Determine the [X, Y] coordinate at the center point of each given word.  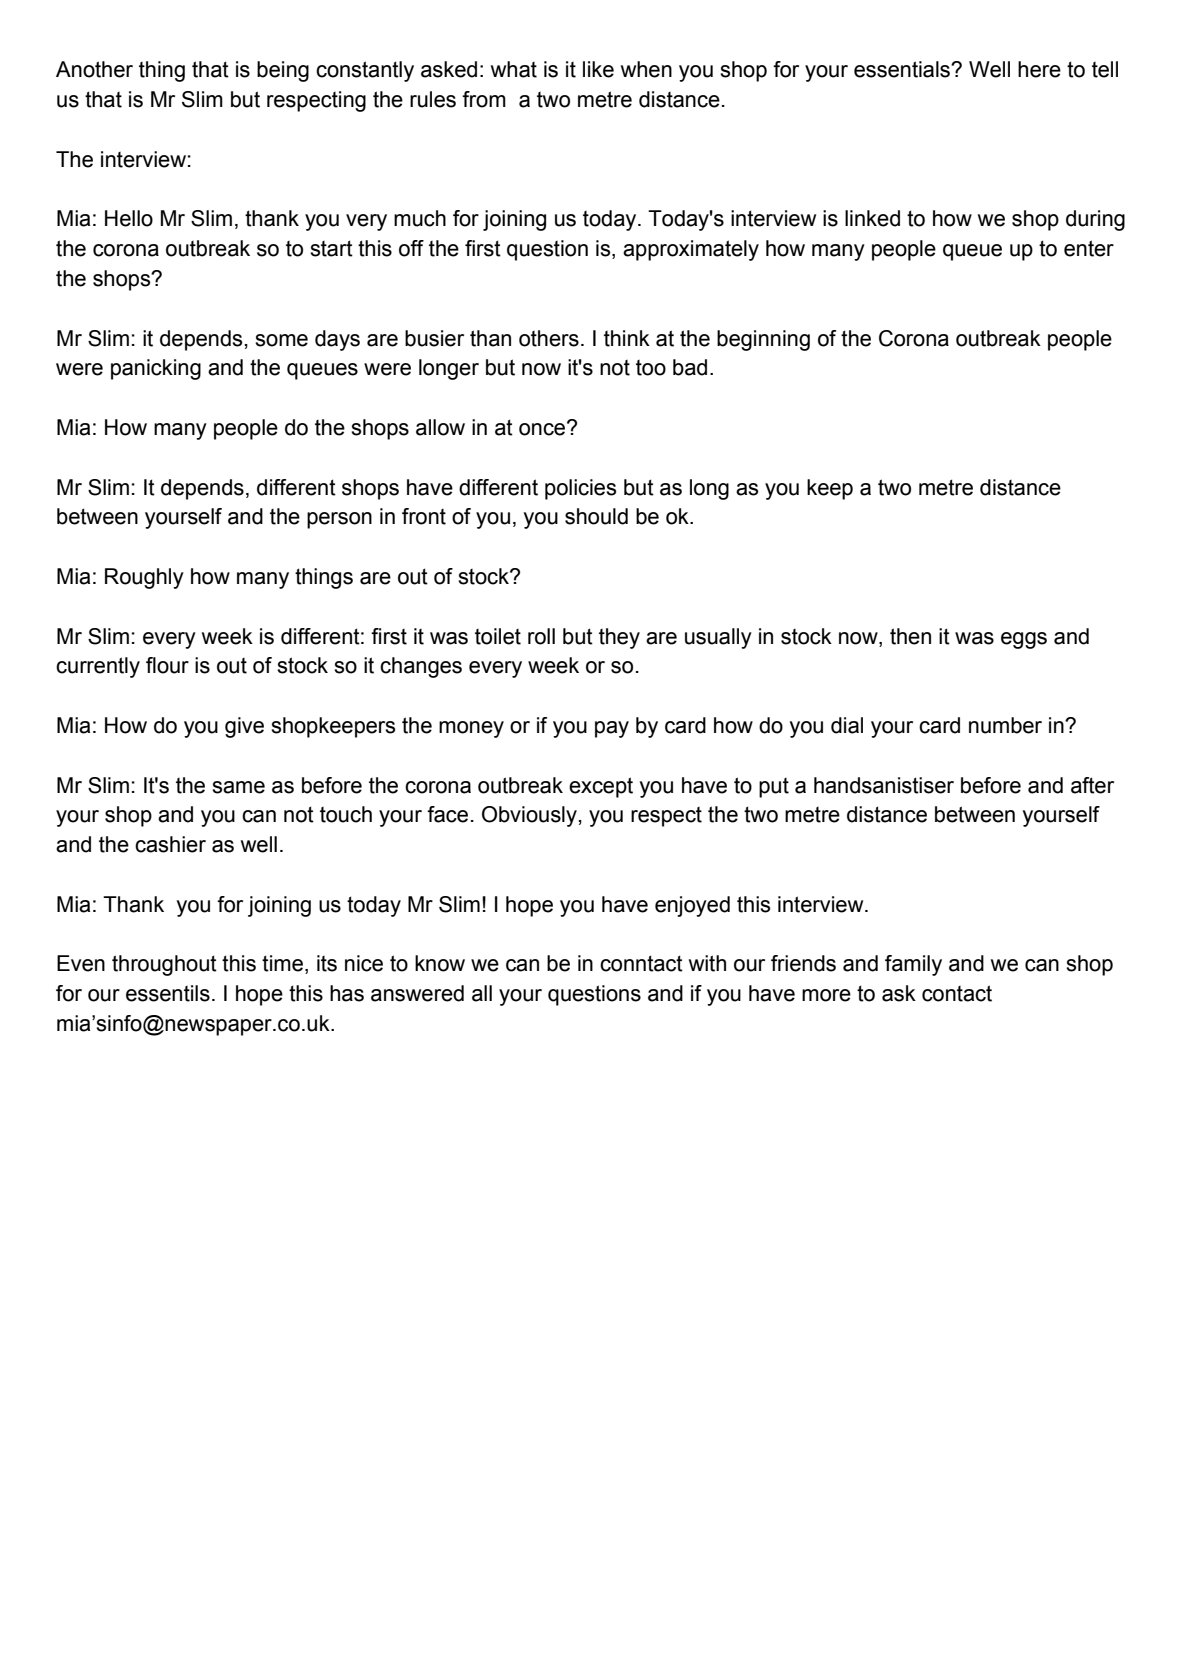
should [596, 516]
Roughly [144, 578]
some [281, 340]
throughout [164, 965]
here [1039, 69]
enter [1089, 248]
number [1005, 725]
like [598, 69]
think [627, 338]
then [910, 636]
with [707, 963]
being [283, 71]
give [244, 727]
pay [612, 729]
